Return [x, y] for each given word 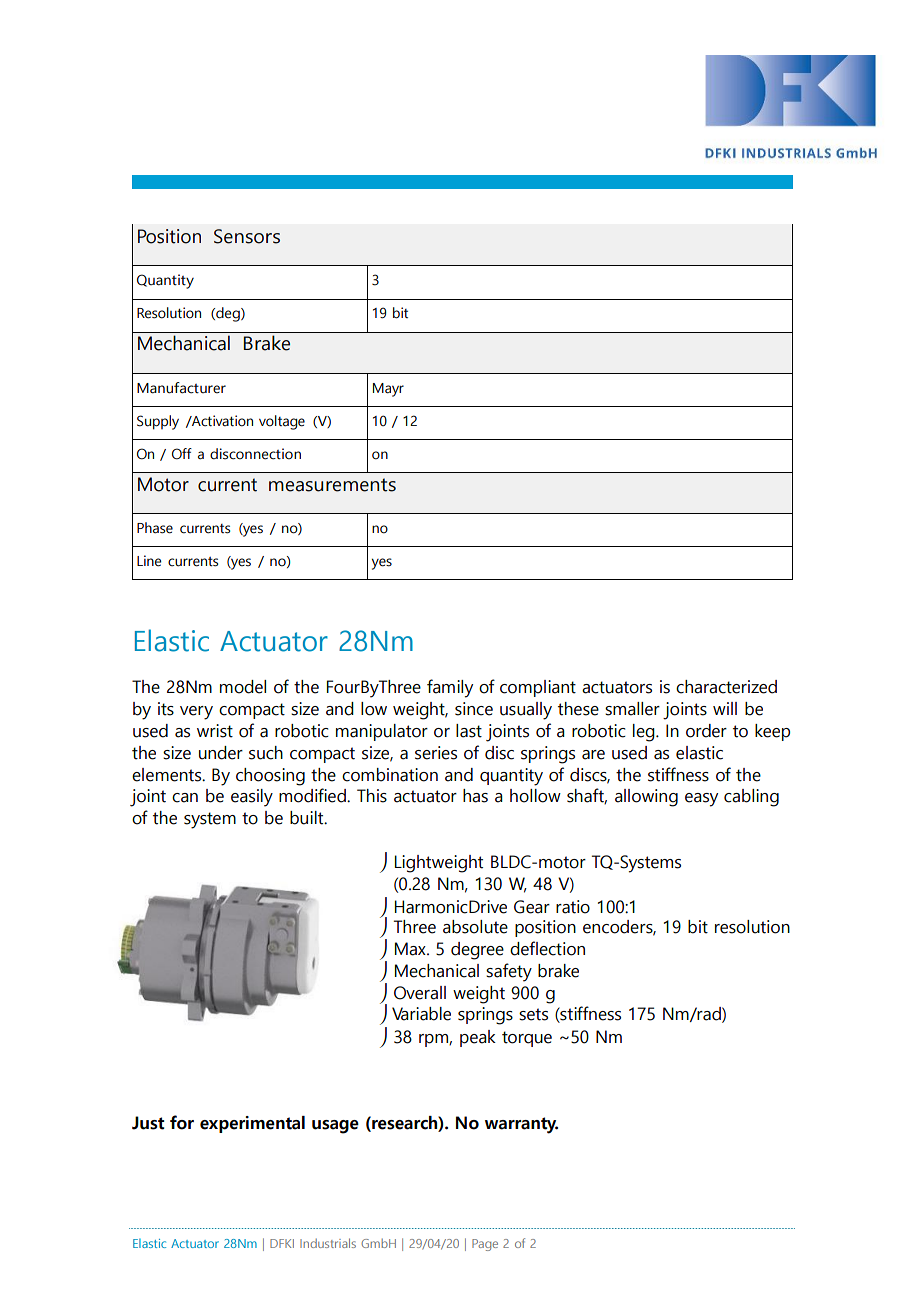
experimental [252, 1124]
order [706, 731]
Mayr [388, 390]
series [436, 753]
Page [485, 1245]
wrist [215, 731]
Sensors [247, 236]
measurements [332, 485]
